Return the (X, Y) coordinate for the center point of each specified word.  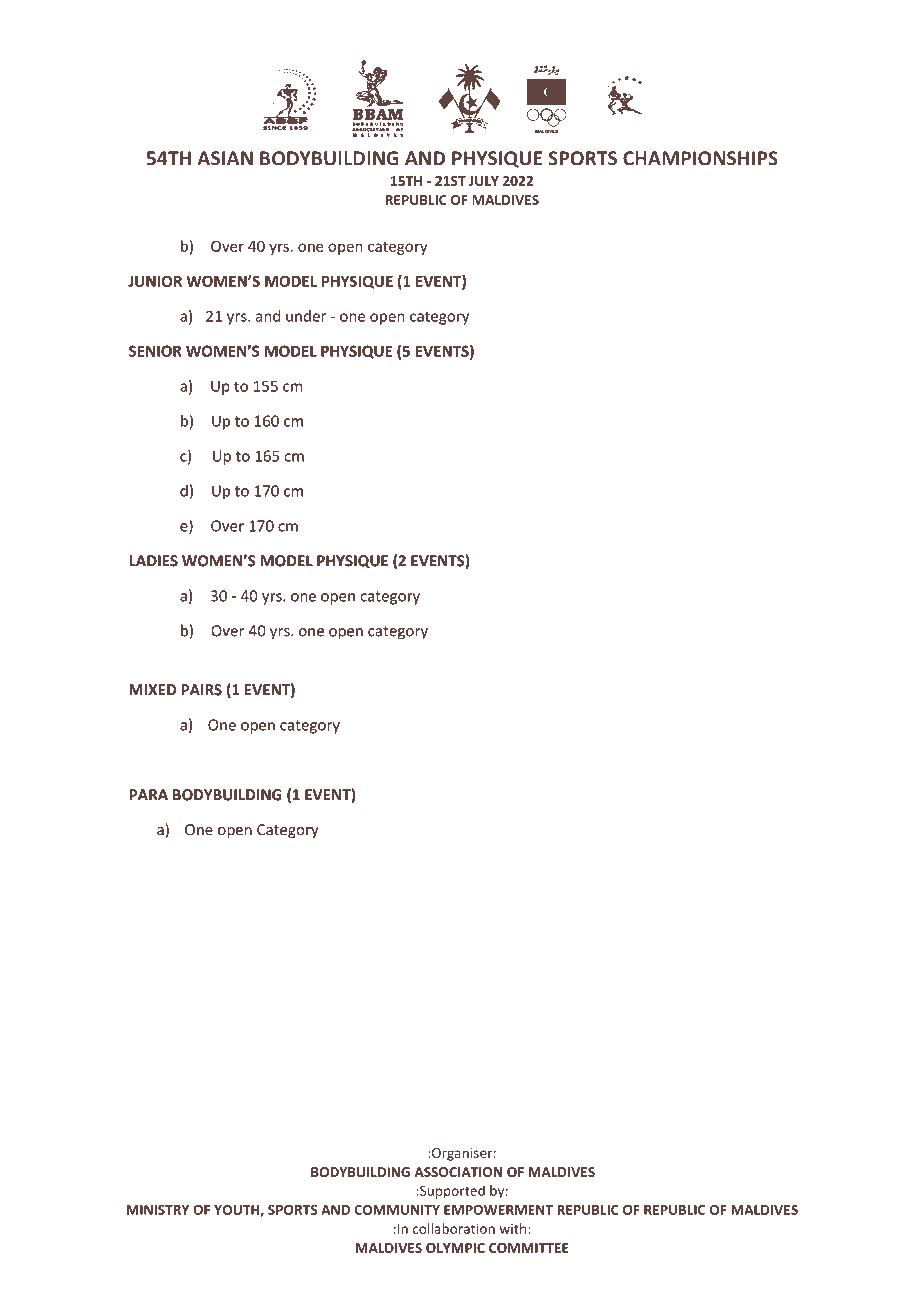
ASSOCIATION (458, 1172)
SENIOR (155, 351)
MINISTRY (158, 1210)
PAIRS (201, 690)
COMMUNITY (397, 1210)
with (514, 1228)
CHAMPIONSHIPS (700, 158)
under (306, 316)
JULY (484, 181)
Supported (451, 1192)
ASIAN (225, 158)
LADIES (153, 561)
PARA (148, 795)
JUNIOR (155, 281)
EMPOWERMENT (498, 1210)
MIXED (152, 690)
